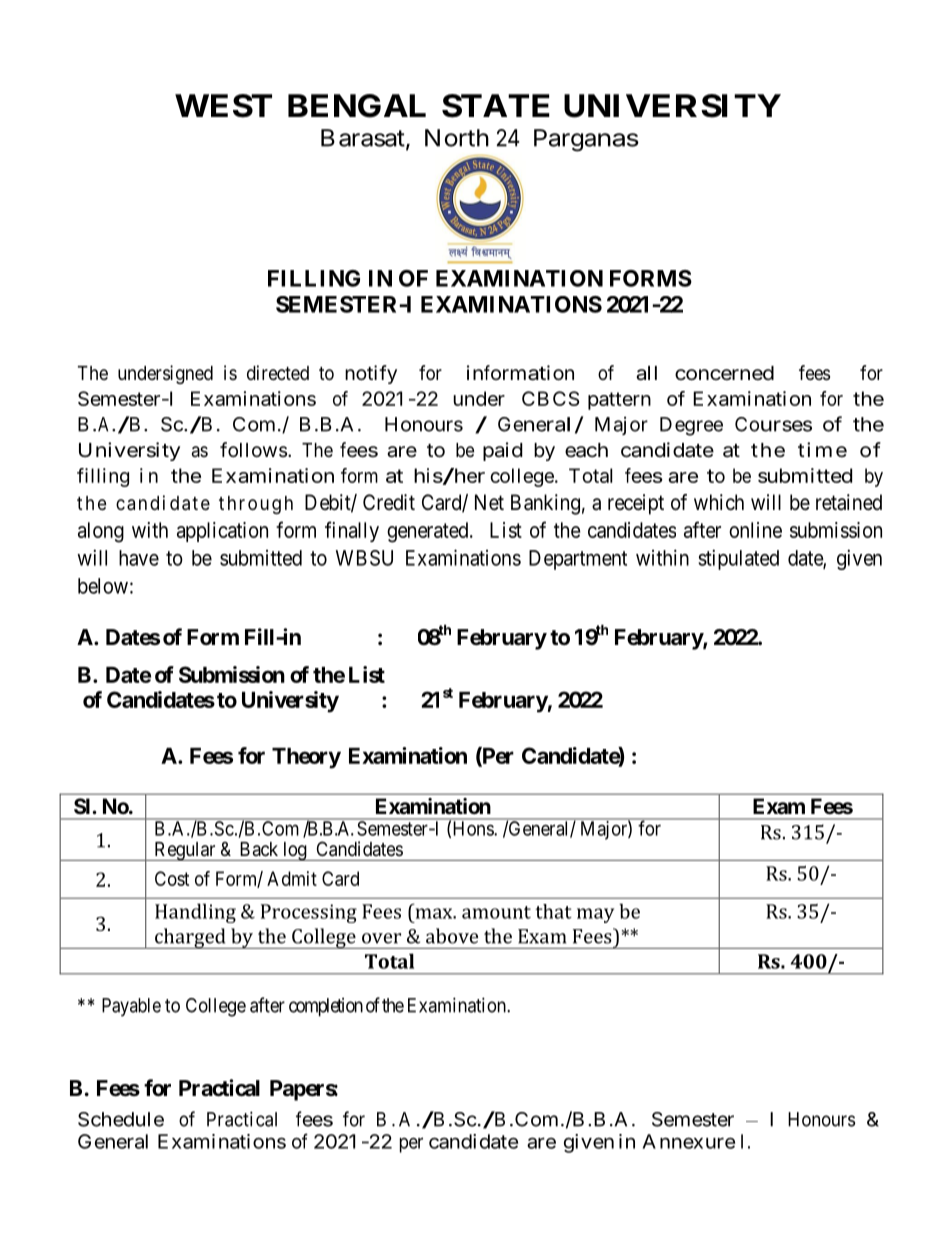 Image resolution: width=952 pixels, height=1233 pixels. Describe the element at coordinates (223, 106) in the image. I see `WEST` at that location.
